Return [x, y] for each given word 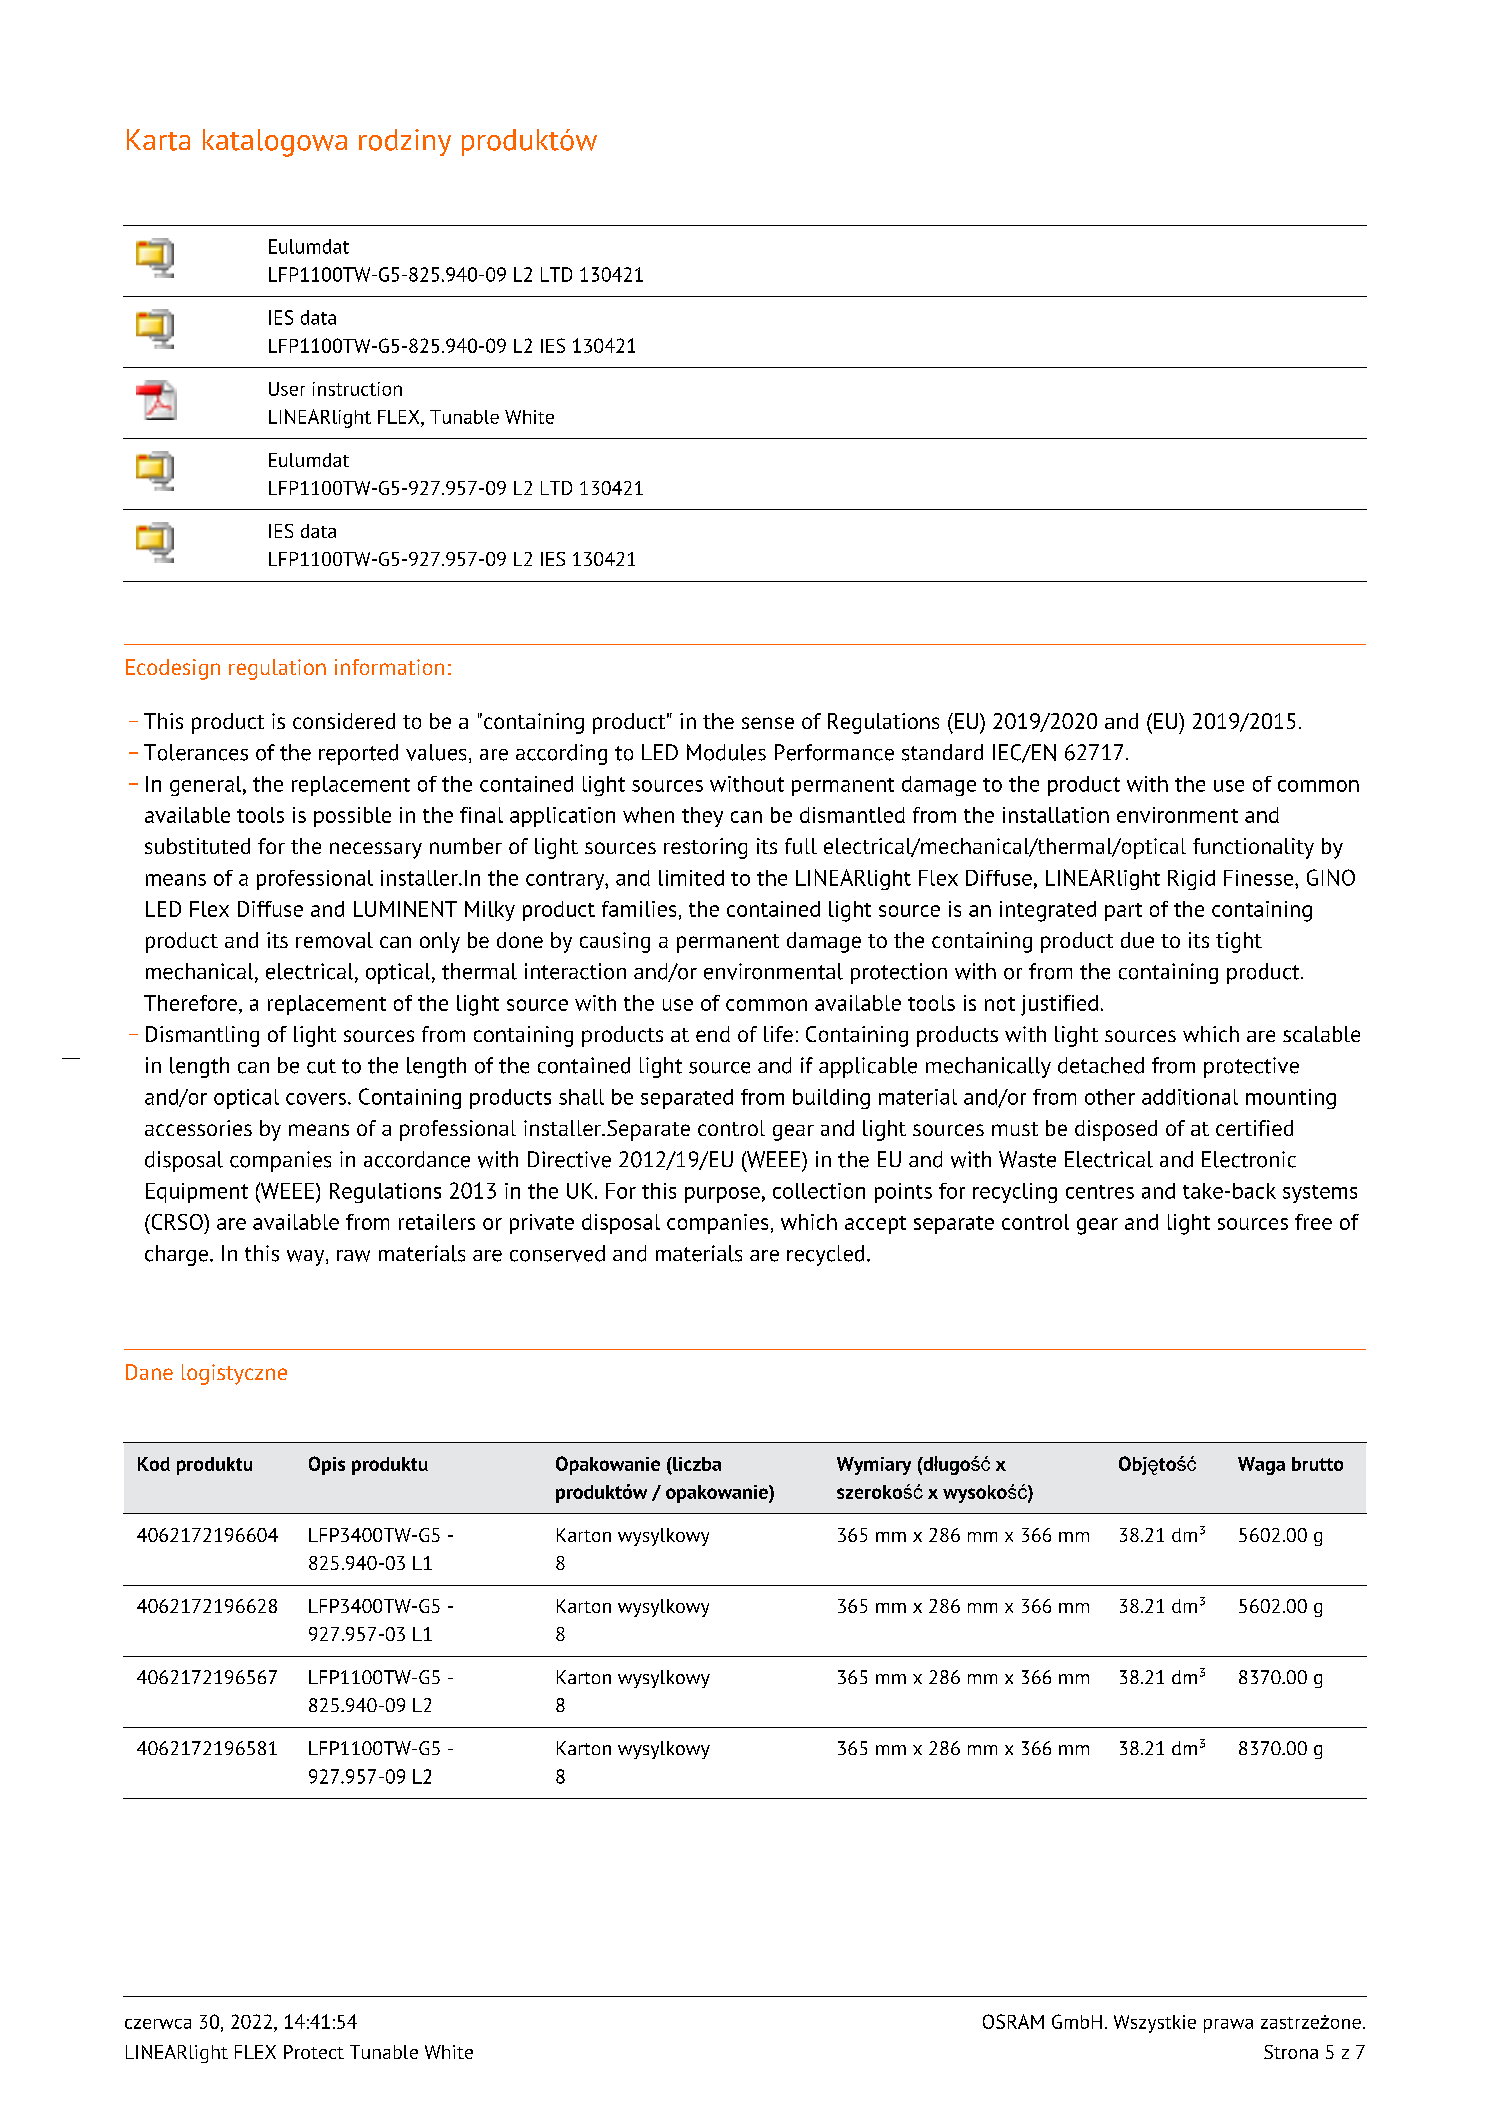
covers [316, 1099]
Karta [158, 140]
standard [942, 752]
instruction [357, 389]
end [713, 1034]
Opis [327, 1465]
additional [1190, 1097]
